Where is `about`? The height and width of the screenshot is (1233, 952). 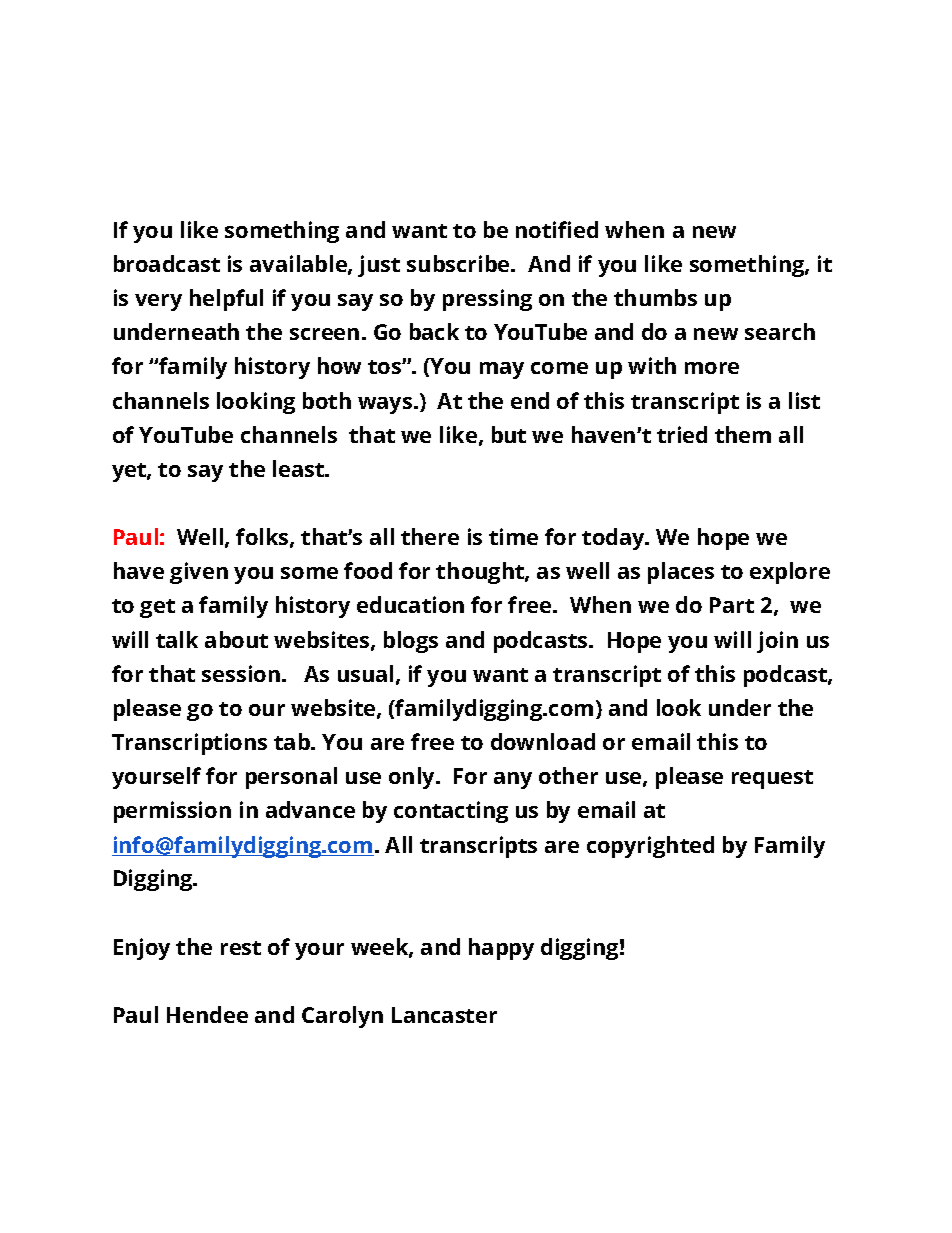
about is located at coordinates (236, 639).
